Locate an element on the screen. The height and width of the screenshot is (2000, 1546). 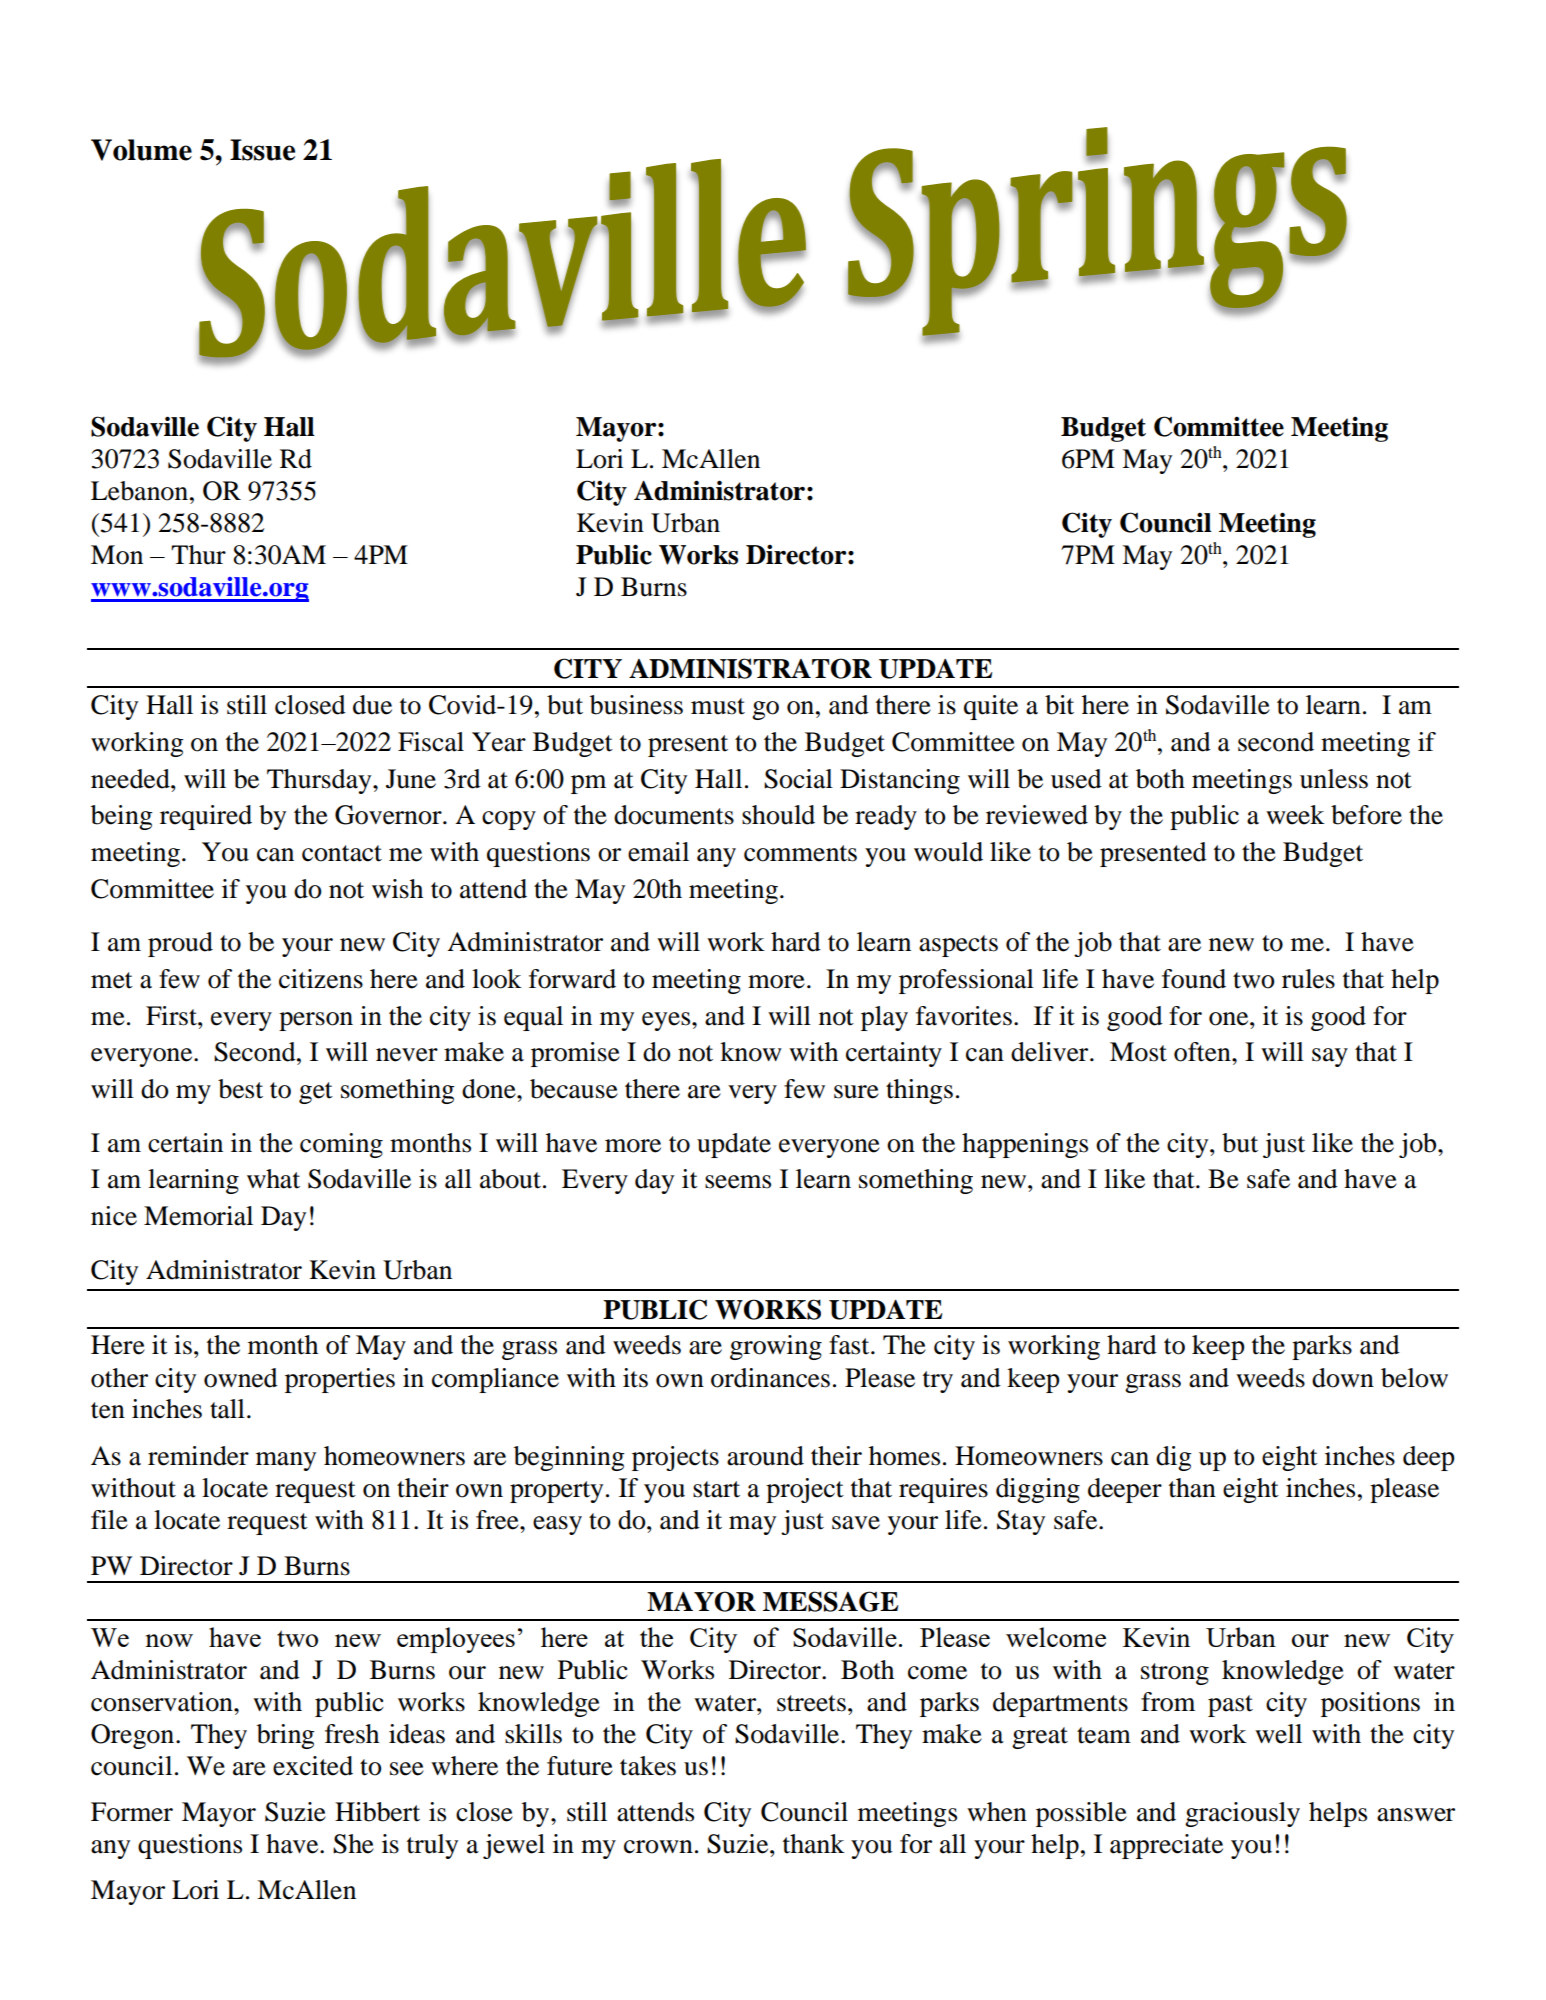
graciously is located at coordinates (1242, 1814).
